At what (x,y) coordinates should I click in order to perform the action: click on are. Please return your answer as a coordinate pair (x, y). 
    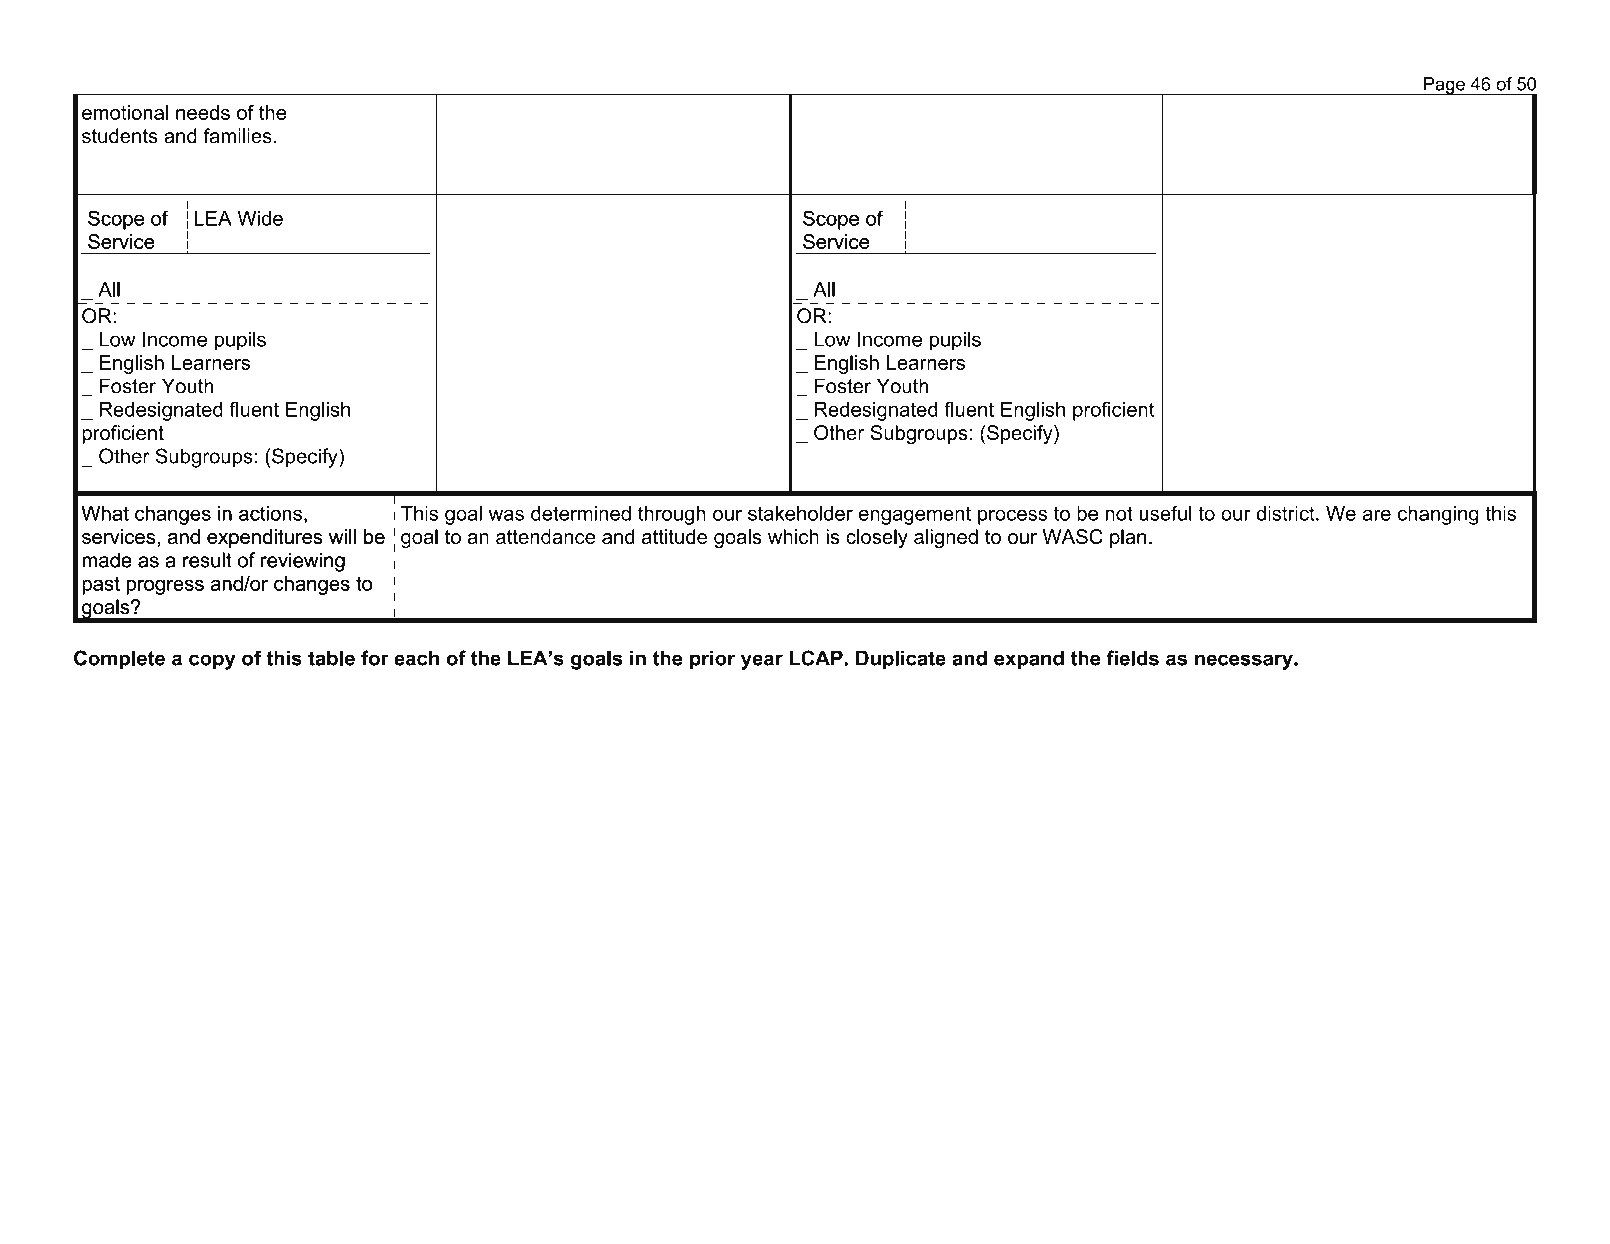
    Looking at the image, I should click on (1377, 515).
